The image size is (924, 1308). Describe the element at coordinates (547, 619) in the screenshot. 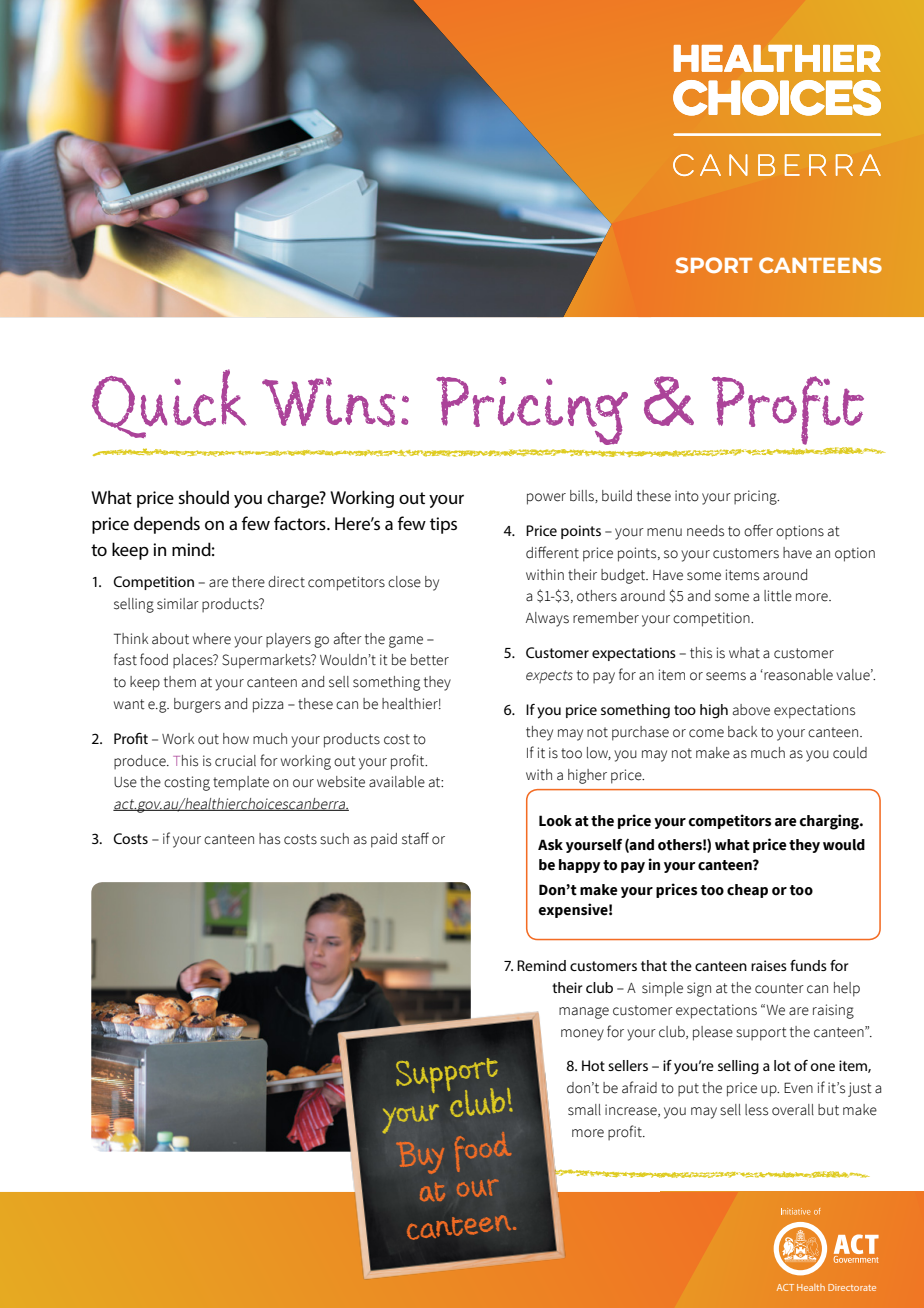

I see `Always` at that location.
